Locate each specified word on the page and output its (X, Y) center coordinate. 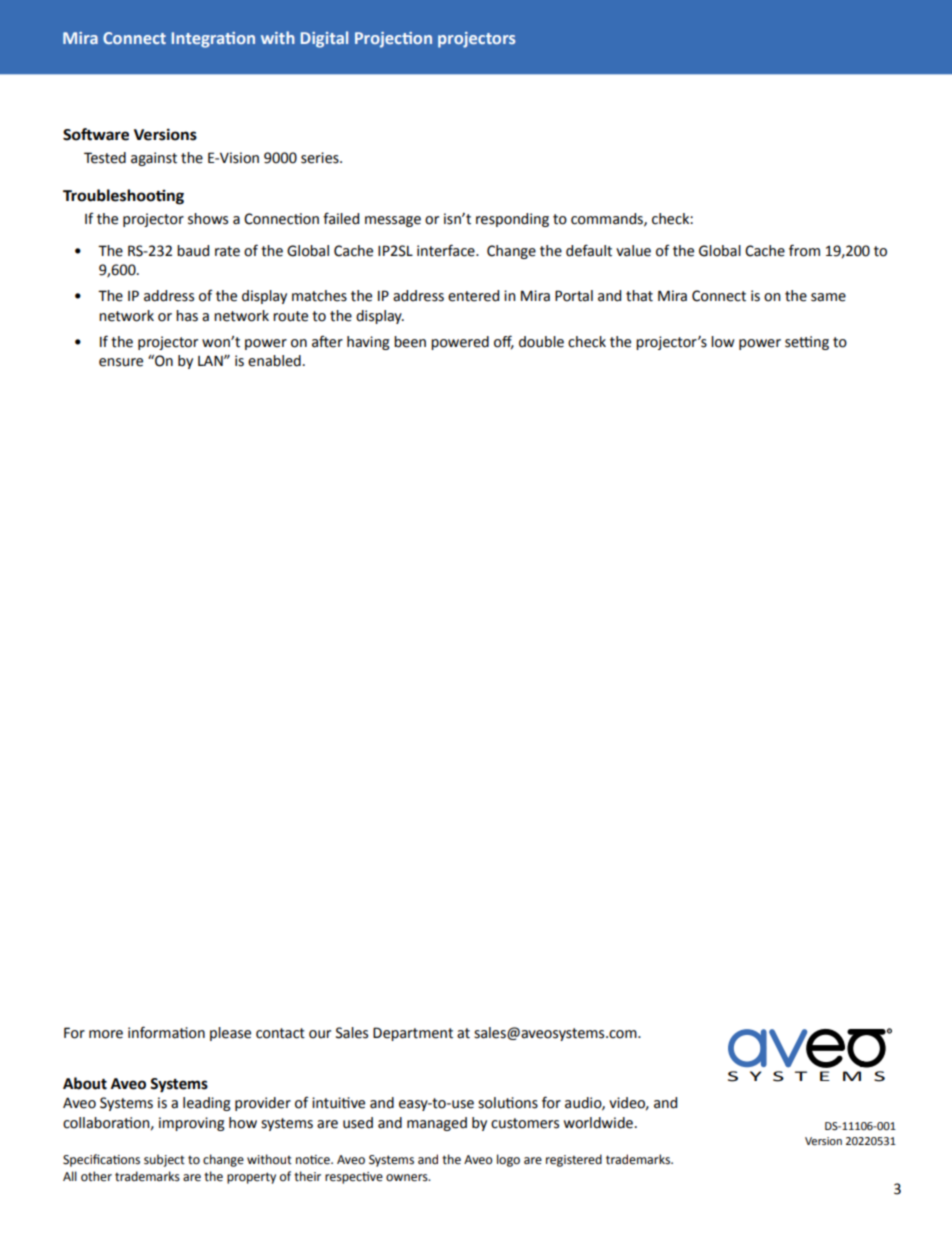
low (723, 342)
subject (164, 1160)
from (804, 250)
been (410, 342)
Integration (213, 40)
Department (413, 1034)
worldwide (598, 1123)
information (166, 1032)
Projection (393, 40)
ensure (121, 362)
